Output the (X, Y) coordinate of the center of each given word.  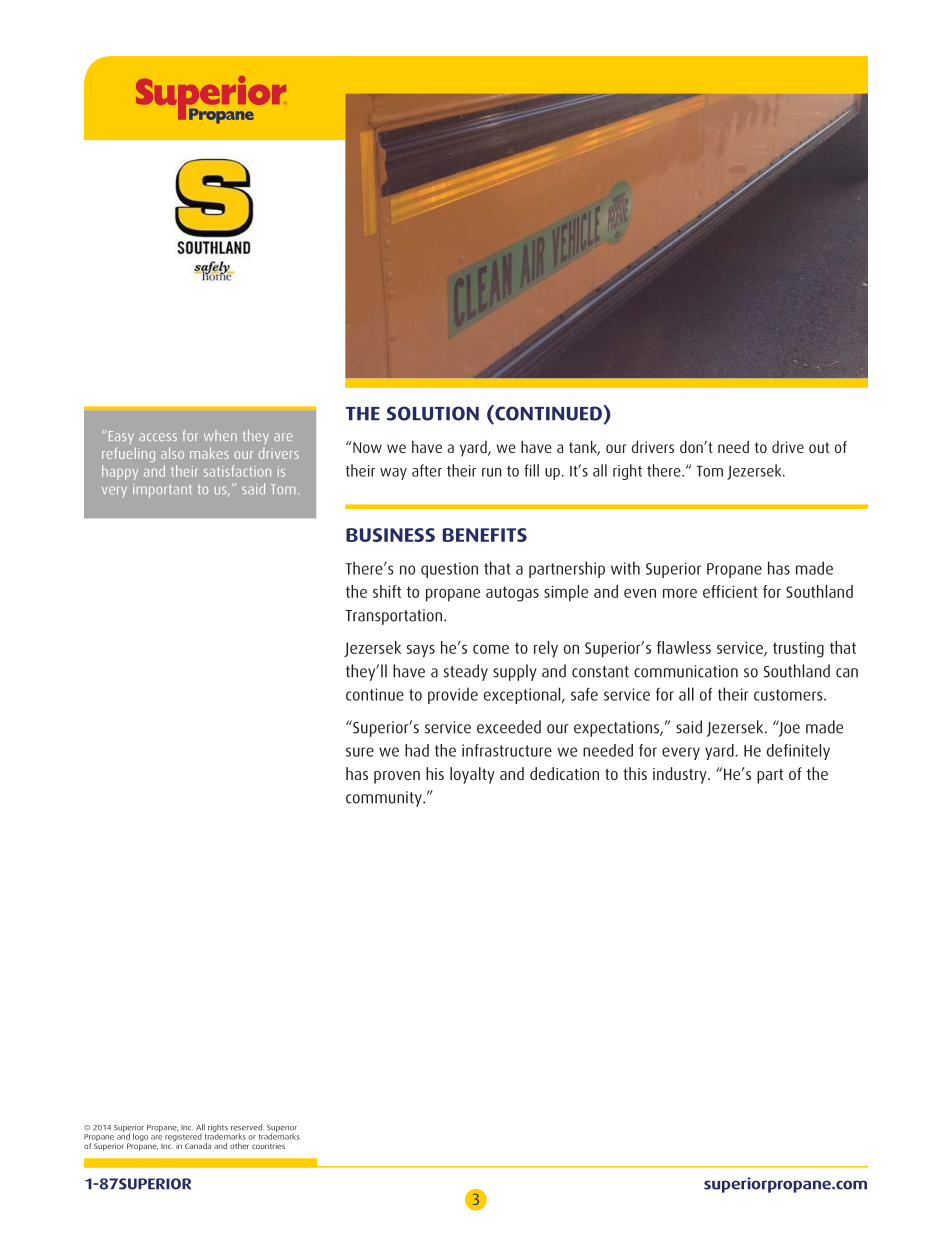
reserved (247, 1127)
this (635, 773)
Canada (198, 1146)
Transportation (393, 617)
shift (387, 591)
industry (681, 775)
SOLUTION (433, 413)
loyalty (472, 775)
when (220, 435)
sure (360, 752)
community (385, 799)
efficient (730, 591)
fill (531, 470)
